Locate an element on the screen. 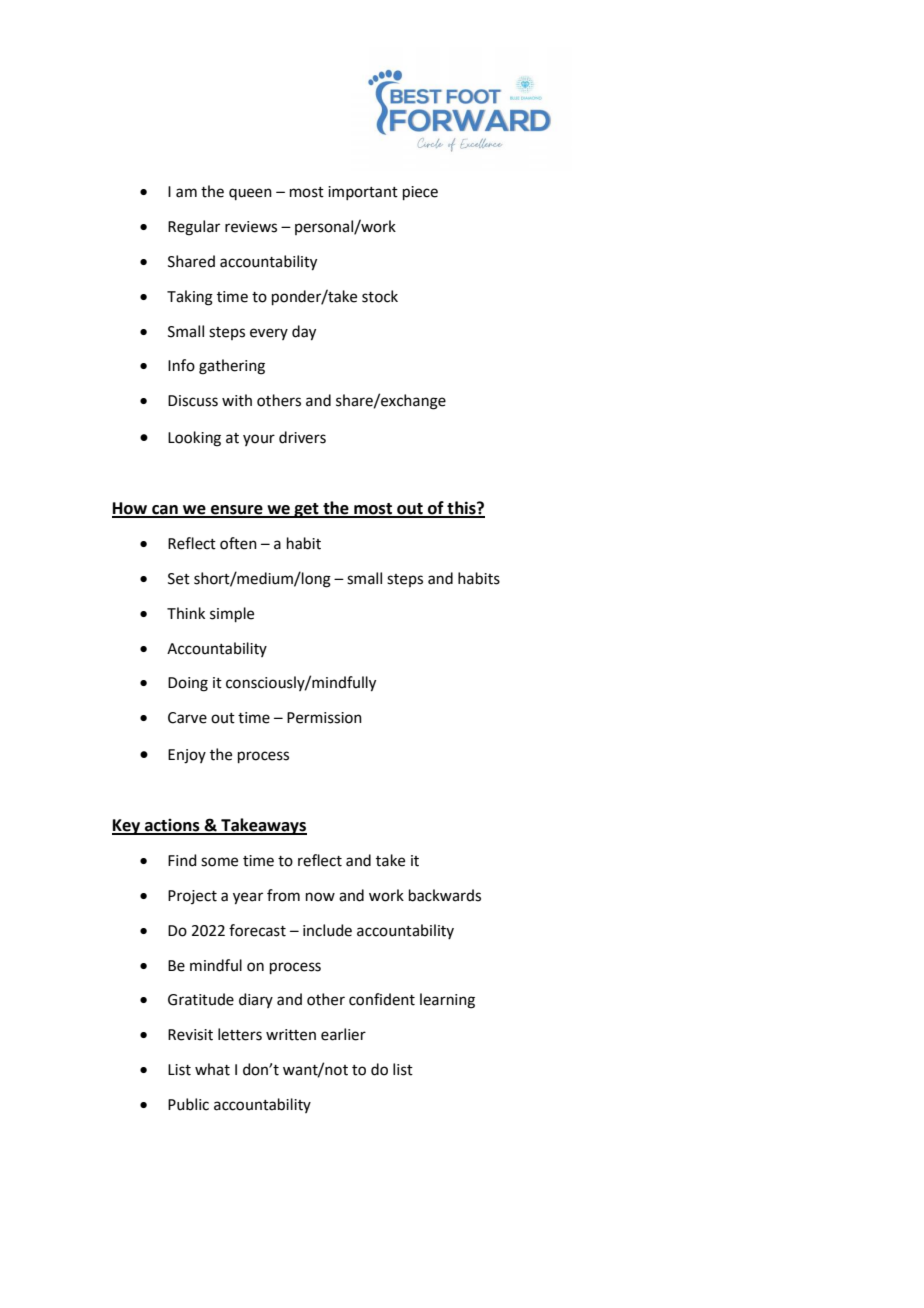  get is located at coordinates (306, 510).
